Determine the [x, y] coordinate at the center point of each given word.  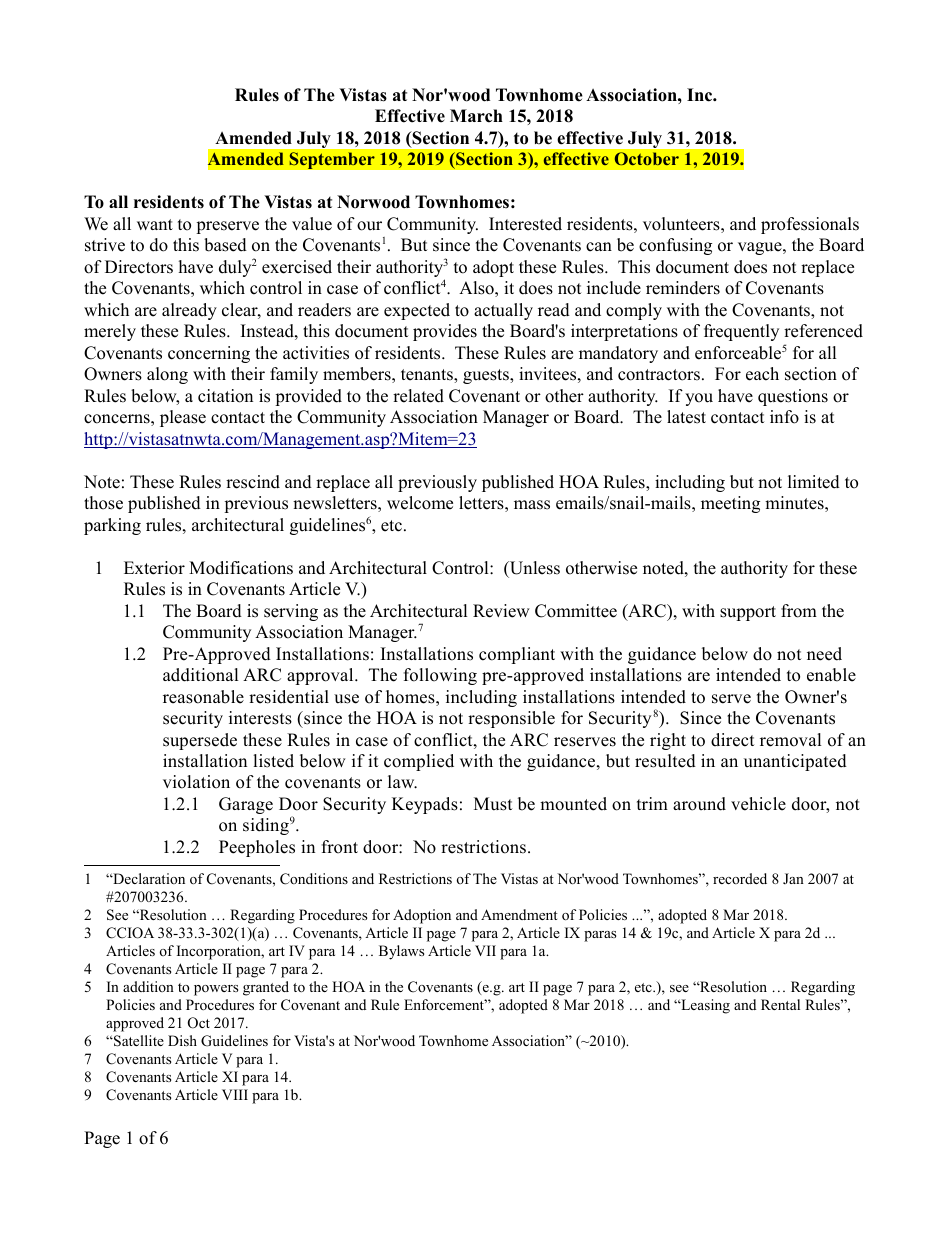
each [762, 374]
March [476, 116]
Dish [182, 1040]
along [167, 375]
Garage [246, 805]
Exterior [154, 568]
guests [487, 376]
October [647, 158]
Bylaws [401, 952]
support [748, 613]
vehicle [758, 804]
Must [493, 804]
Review [501, 611]
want [155, 224]
